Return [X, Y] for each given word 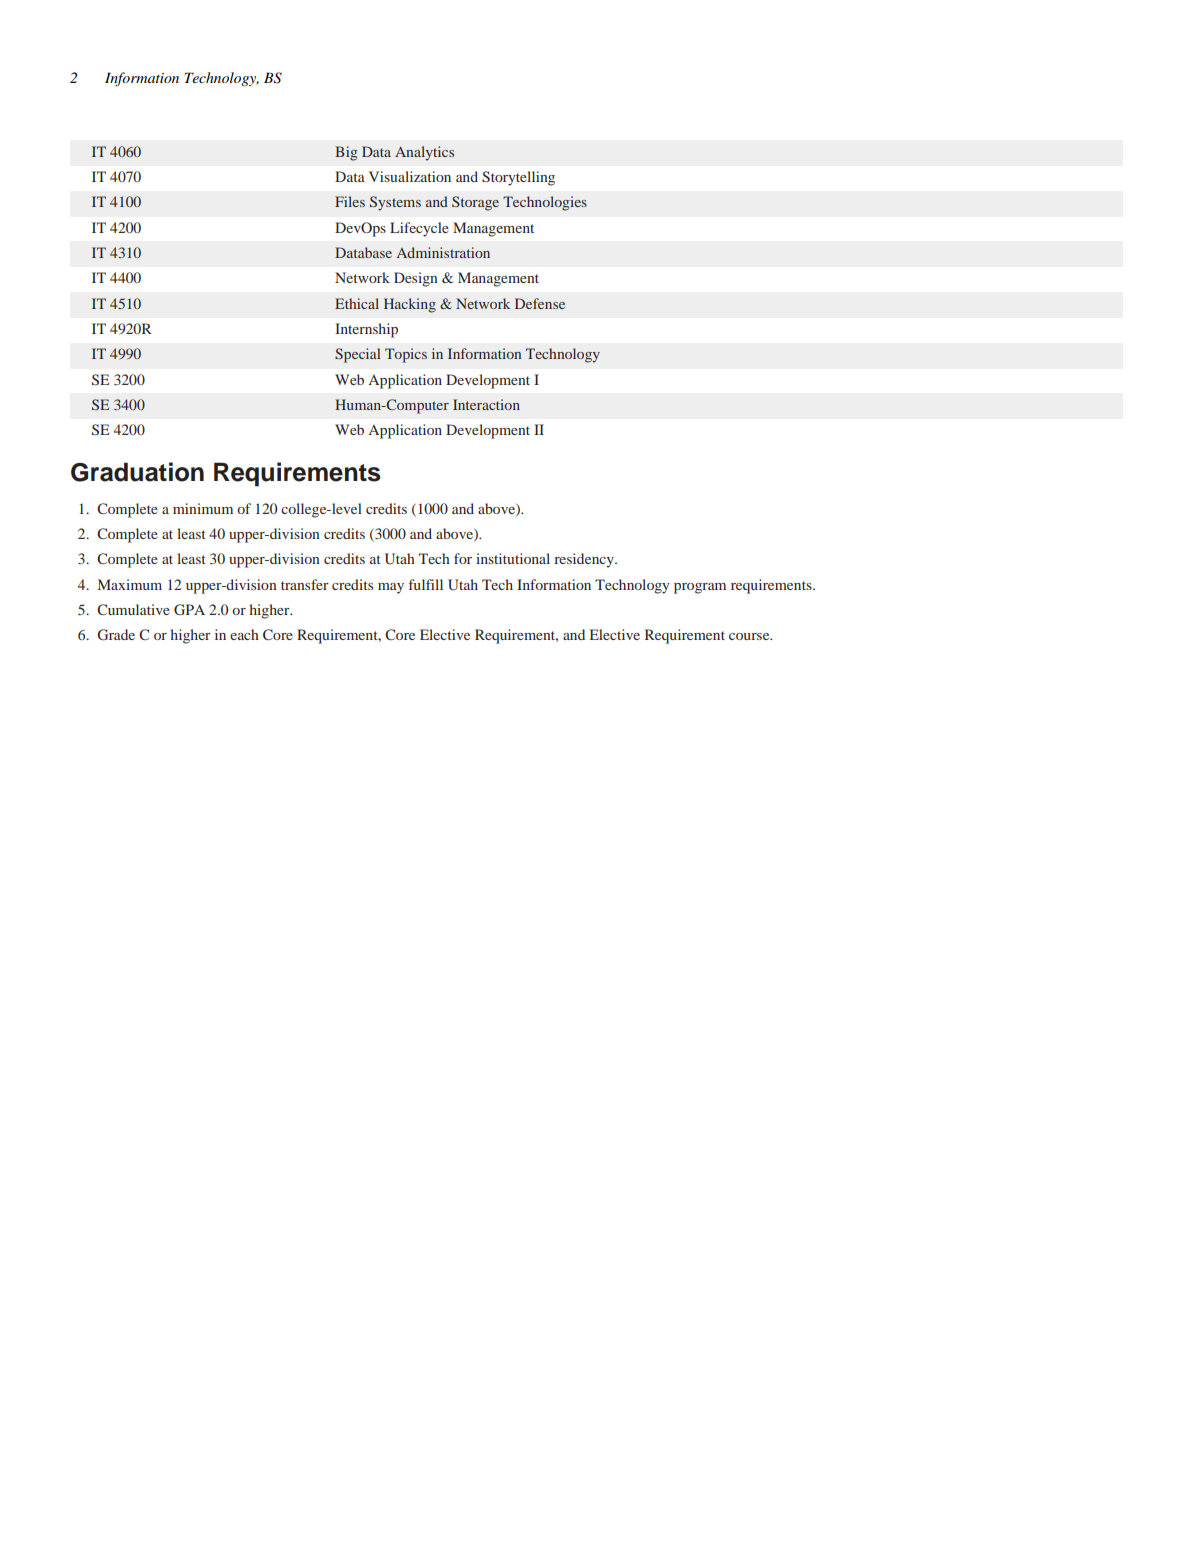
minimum [203, 508]
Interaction [486, 404]
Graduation [137, 472]
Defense [540, 303]
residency [585, 560]
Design [416, 279]
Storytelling [518, 178]
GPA [189, 609]
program [700, 588]
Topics [406, 355]
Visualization [410, 176]
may [391, 588]
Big [346, 153]
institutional [513, 558]
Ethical [357, 303]
